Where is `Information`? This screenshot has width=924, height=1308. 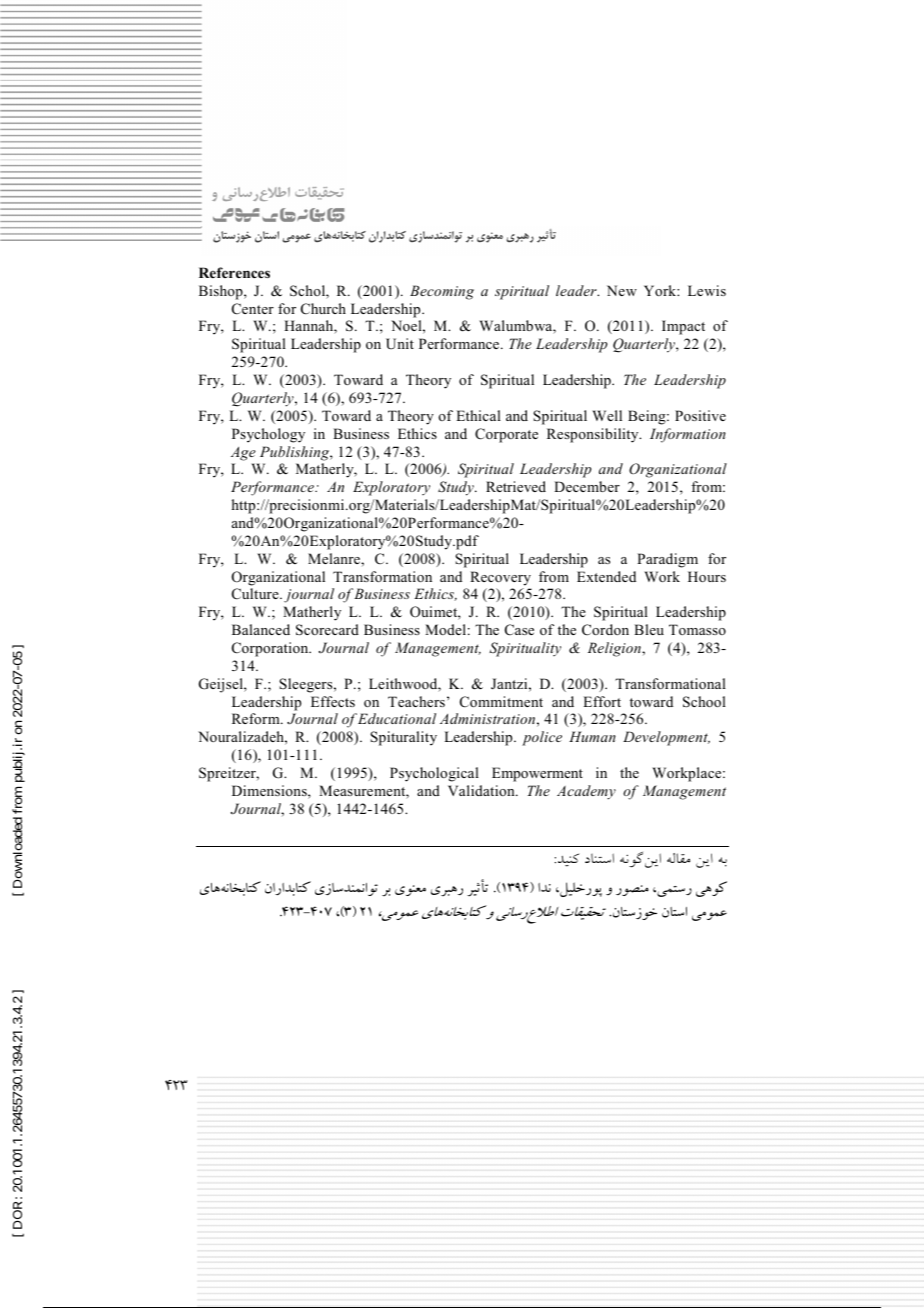
Information is located at coordinates (688, 435).
